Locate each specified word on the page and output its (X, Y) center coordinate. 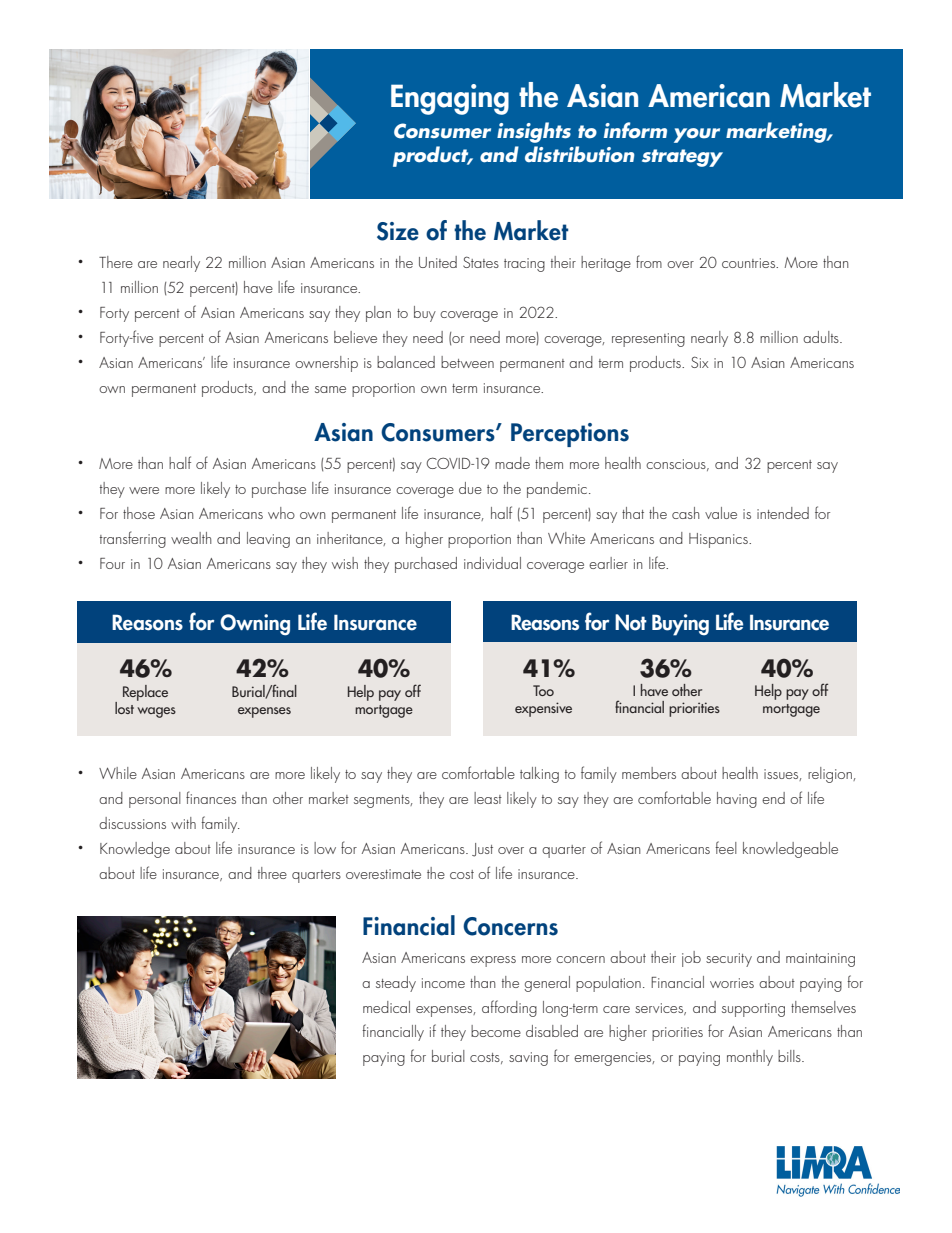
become (496, 1031)
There (116, 262)
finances (211, 797)
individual (492, 563)
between (467, 362)
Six (700, 362)
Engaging (450, 99)
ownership (326, 364)
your (697, 135)
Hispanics (719, 540)
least (488, 798)
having (737, 800)
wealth (191, 538)
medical (386, 1007)
